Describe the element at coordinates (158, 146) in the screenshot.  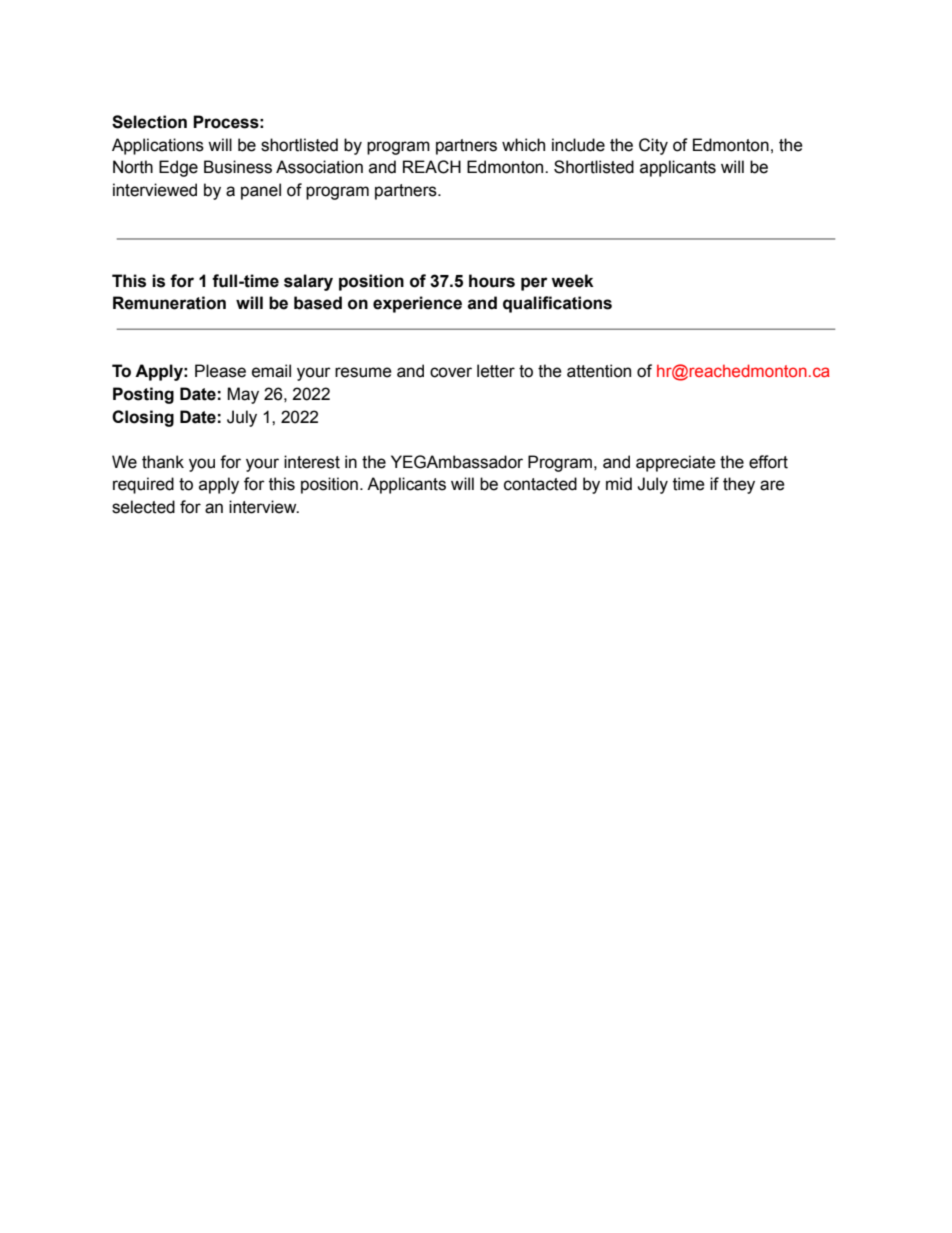
I see `Applications` at that location.
